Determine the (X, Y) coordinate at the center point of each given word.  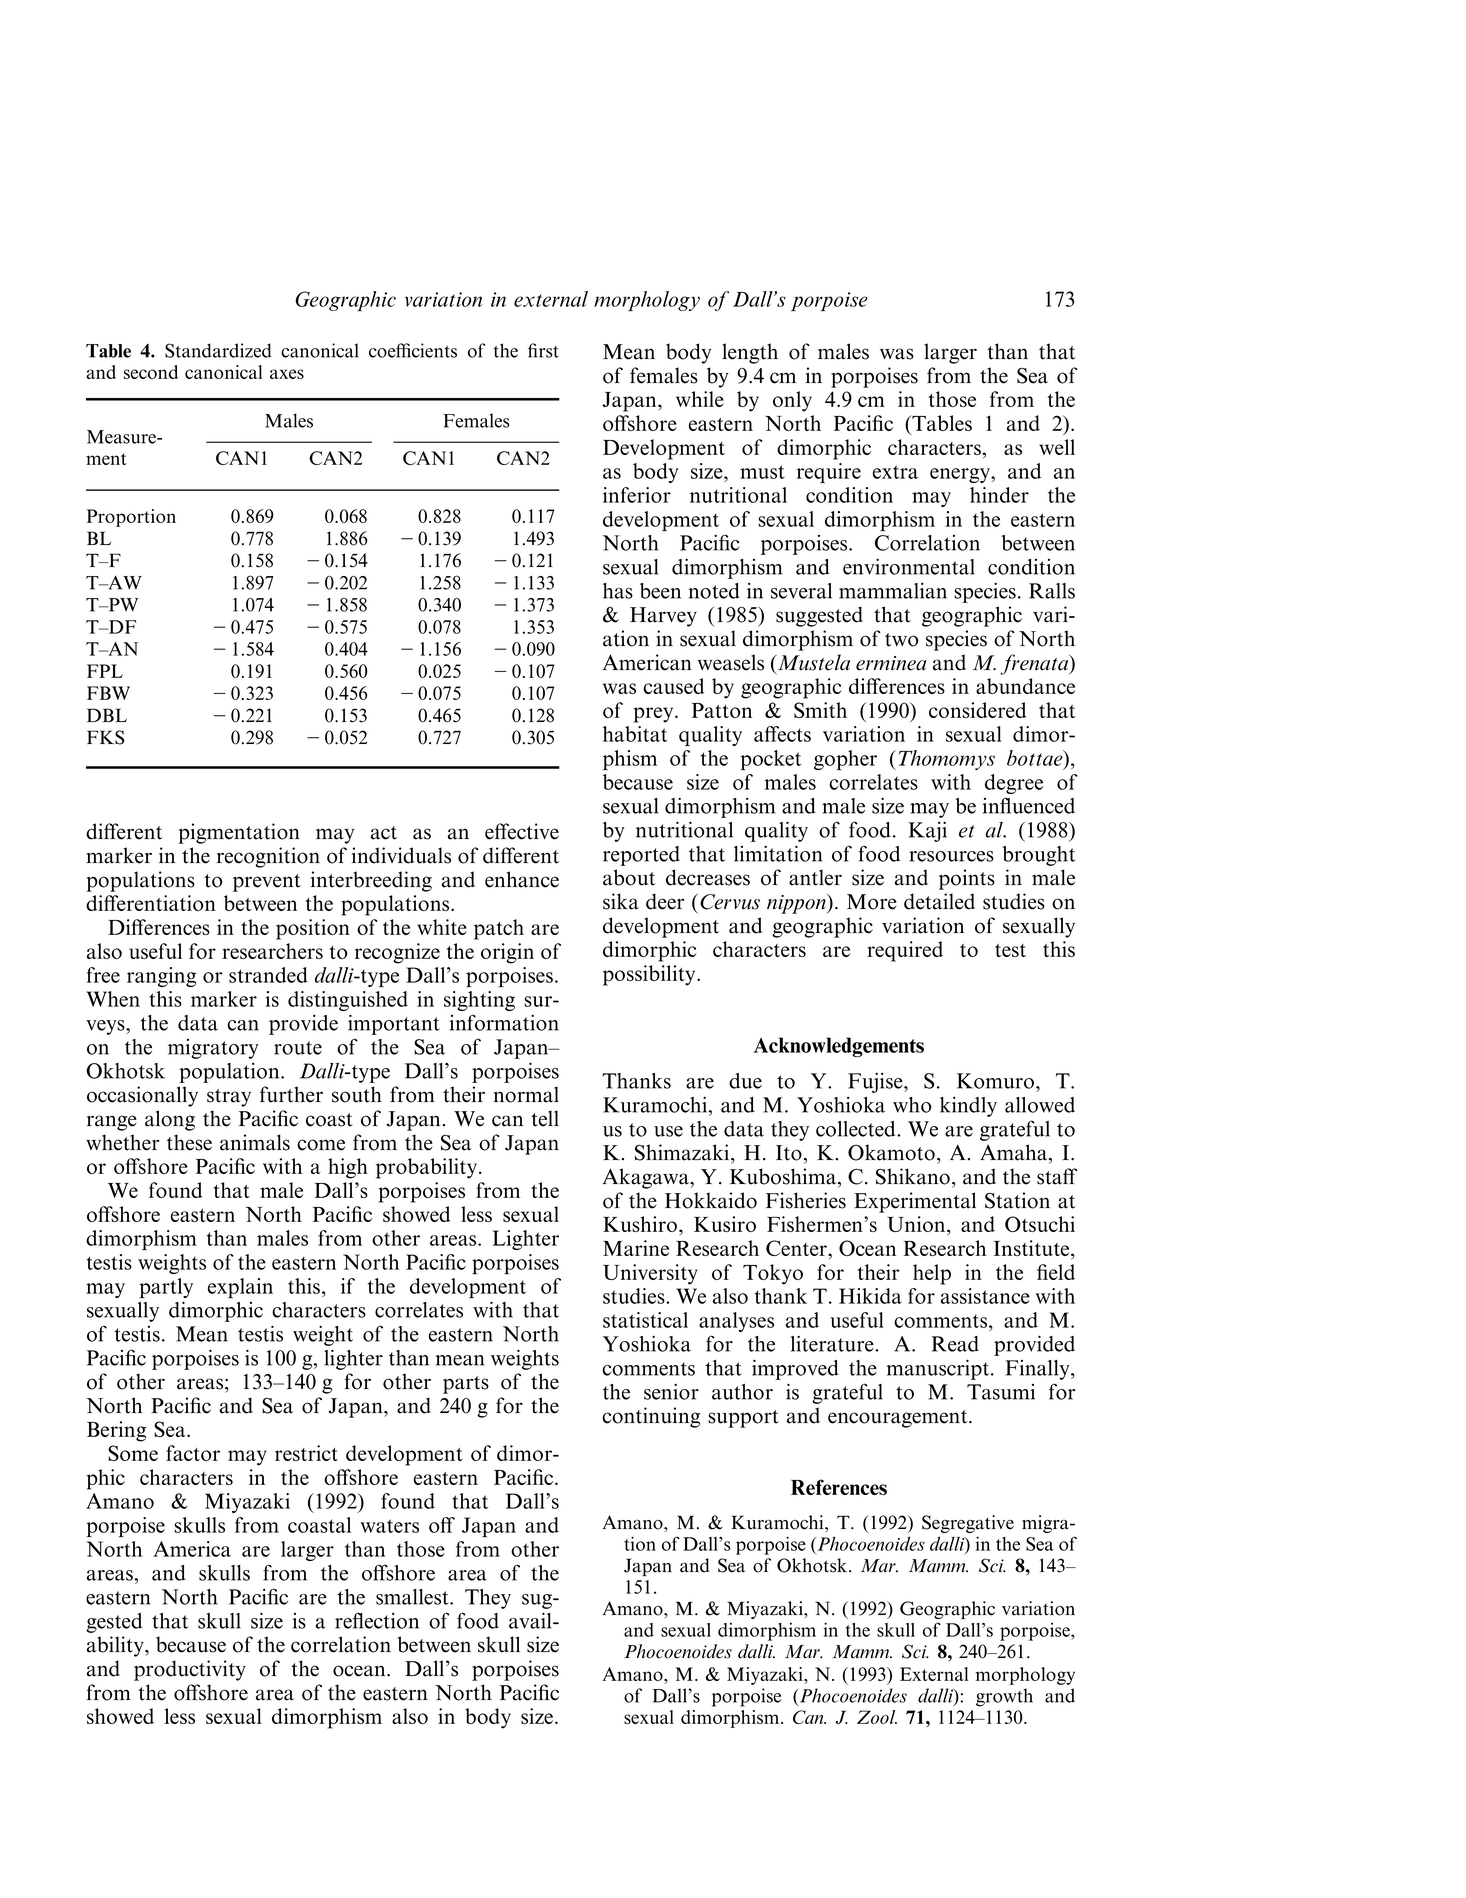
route (298, 1048)
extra (895, 472)
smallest (413, 1597)
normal (526, 1094)
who (912, 1105)
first (543, 350)
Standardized (218, 350)
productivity (190, 1670)
